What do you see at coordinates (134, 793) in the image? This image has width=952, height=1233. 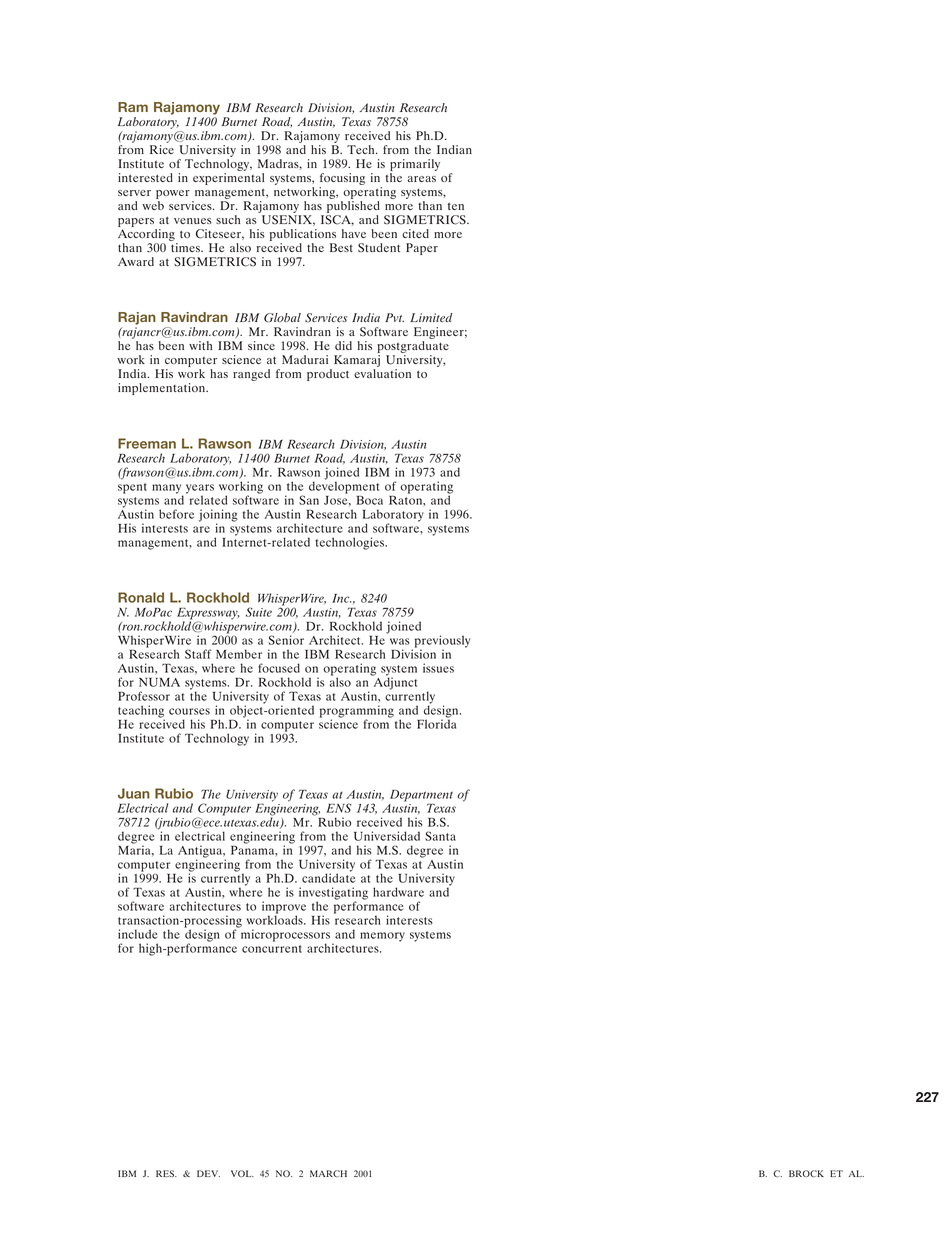 I see `Juan` at bounding box center [134, 793].
